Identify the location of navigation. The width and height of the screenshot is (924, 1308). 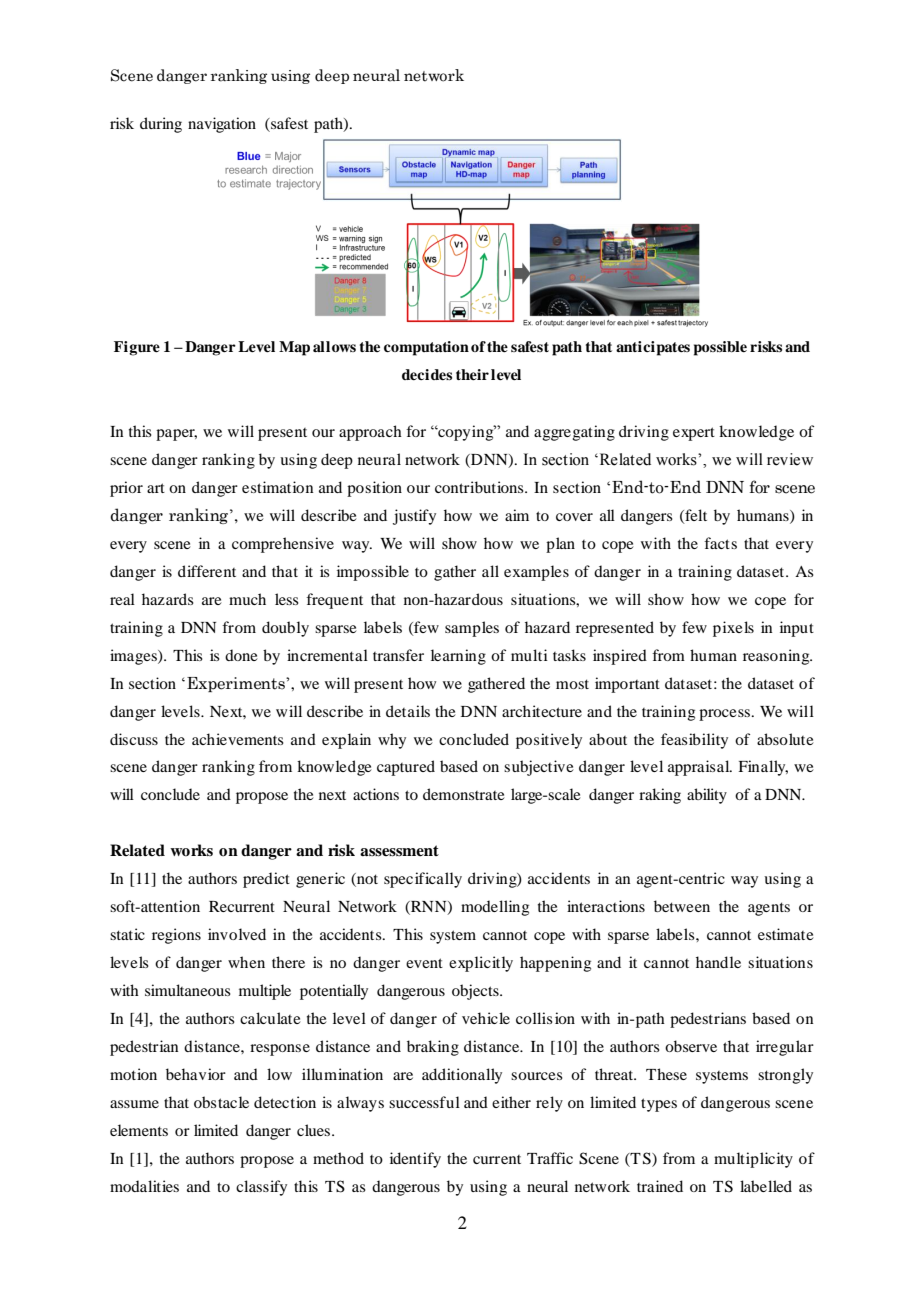
(222, 125).
